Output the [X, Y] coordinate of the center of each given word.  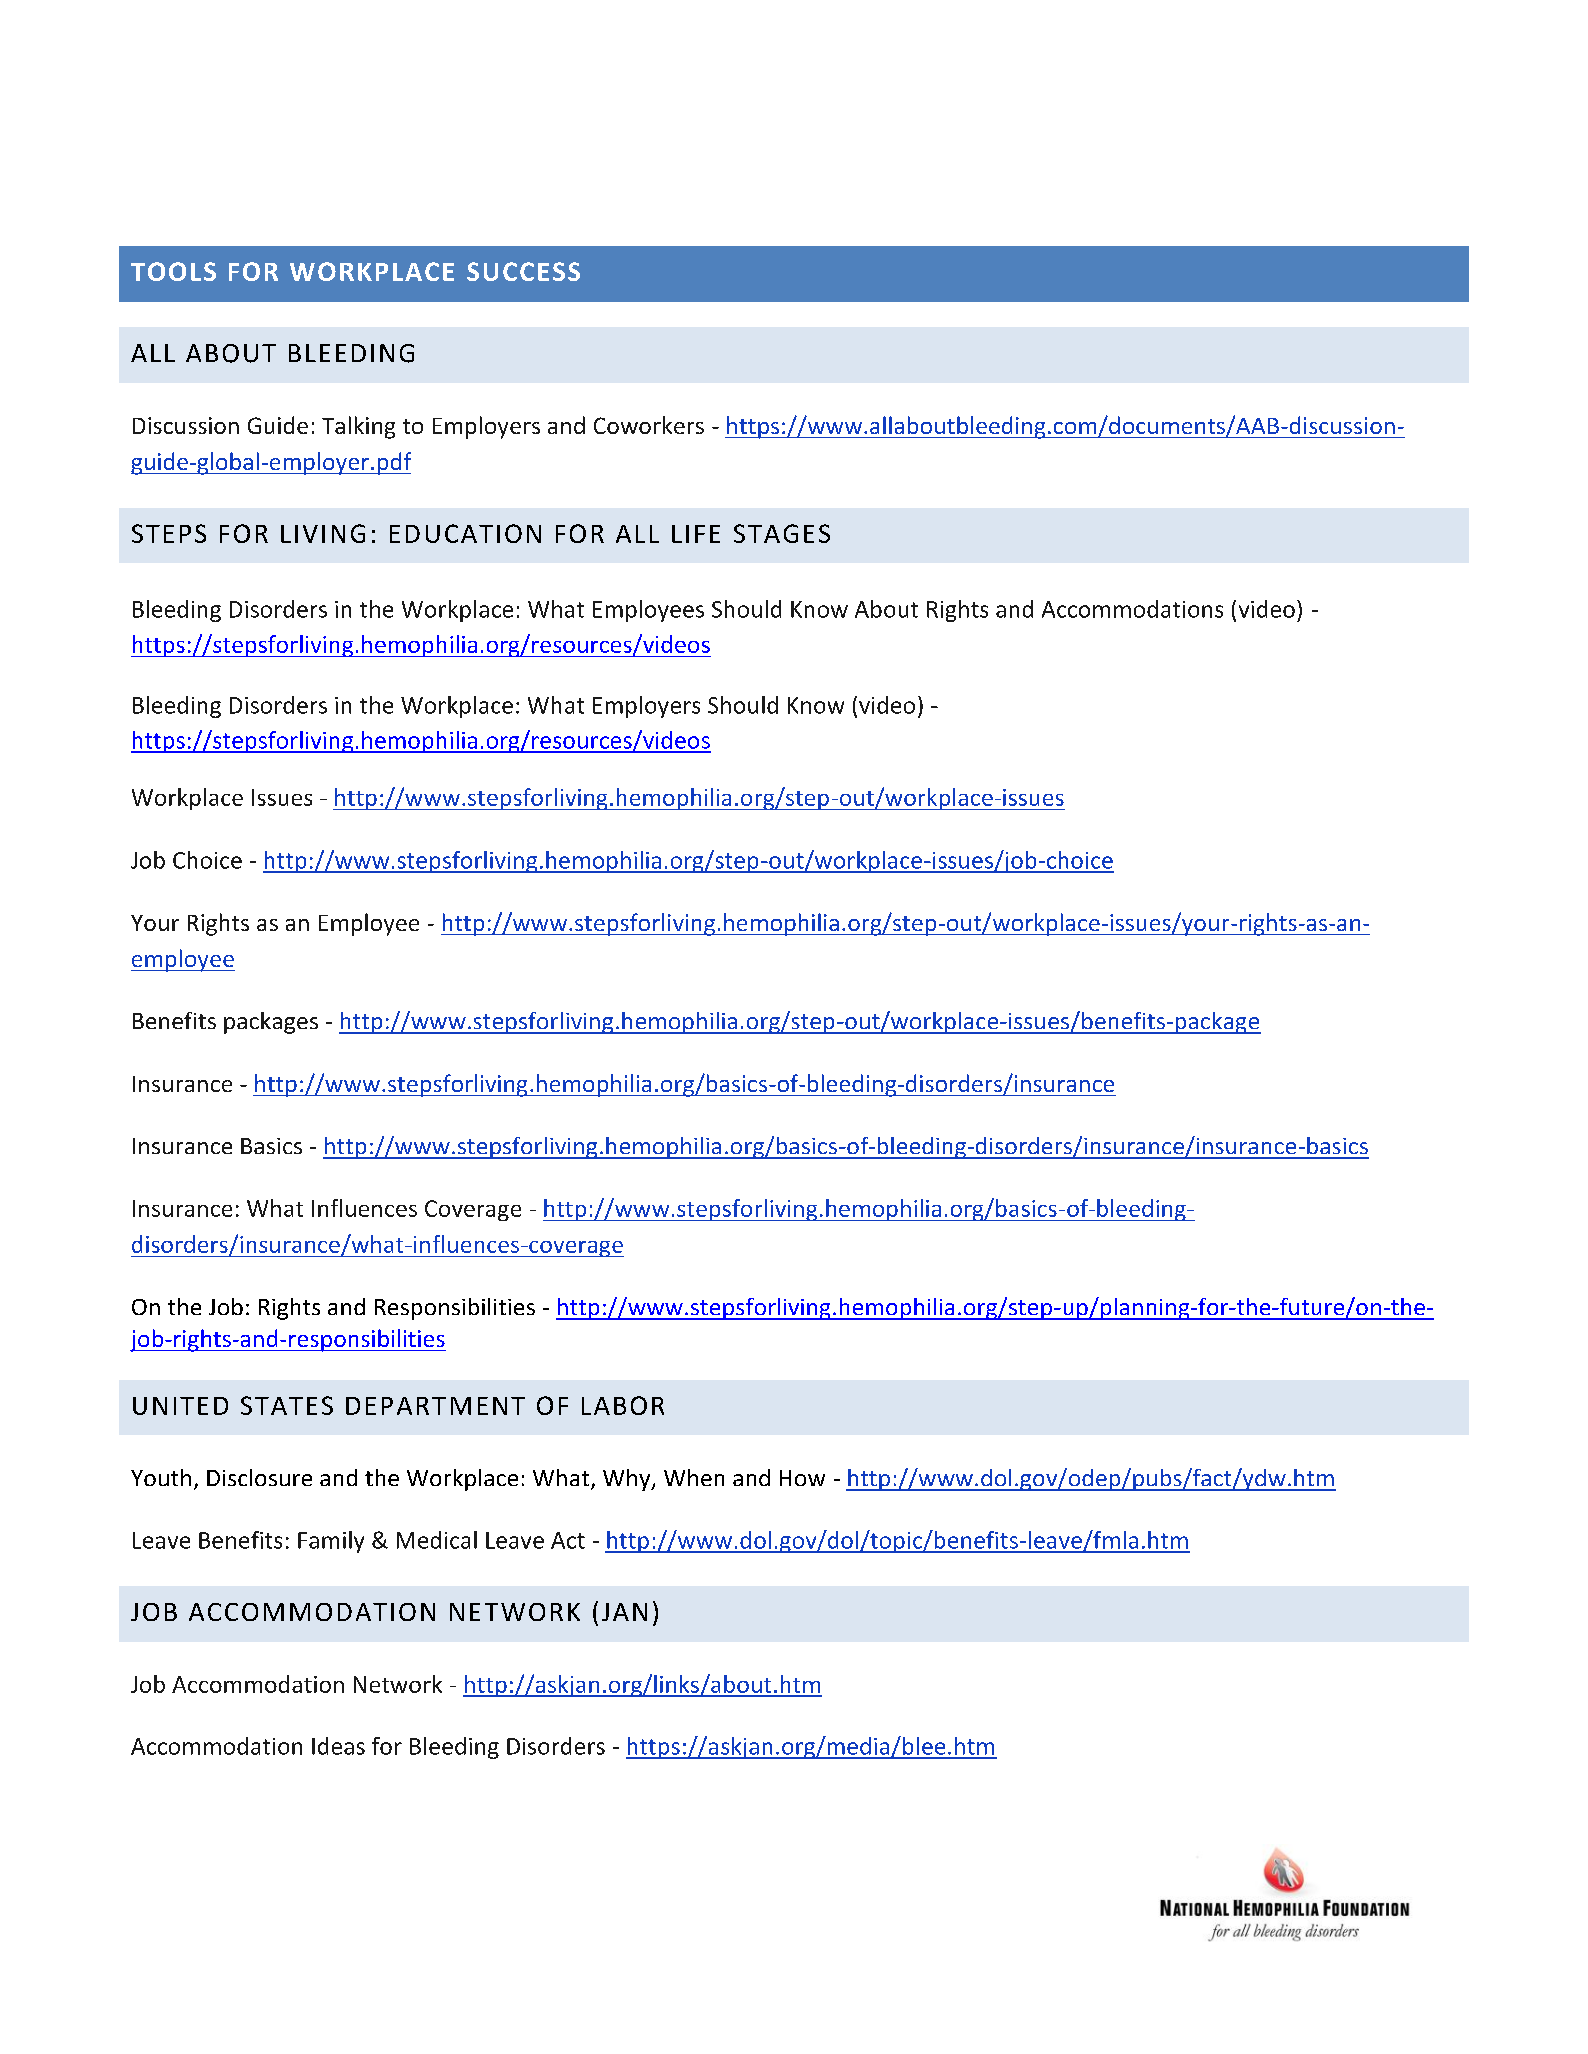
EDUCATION [465, 533]
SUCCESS [523, 271]
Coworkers [649, 425]
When [694, 1477]
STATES [287, 1405]
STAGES [782, 533]
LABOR [623, 1405]
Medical [437, 1540]
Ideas [338, 1746]
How [802, 1478]
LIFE [696, 534]
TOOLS [173, 271]
